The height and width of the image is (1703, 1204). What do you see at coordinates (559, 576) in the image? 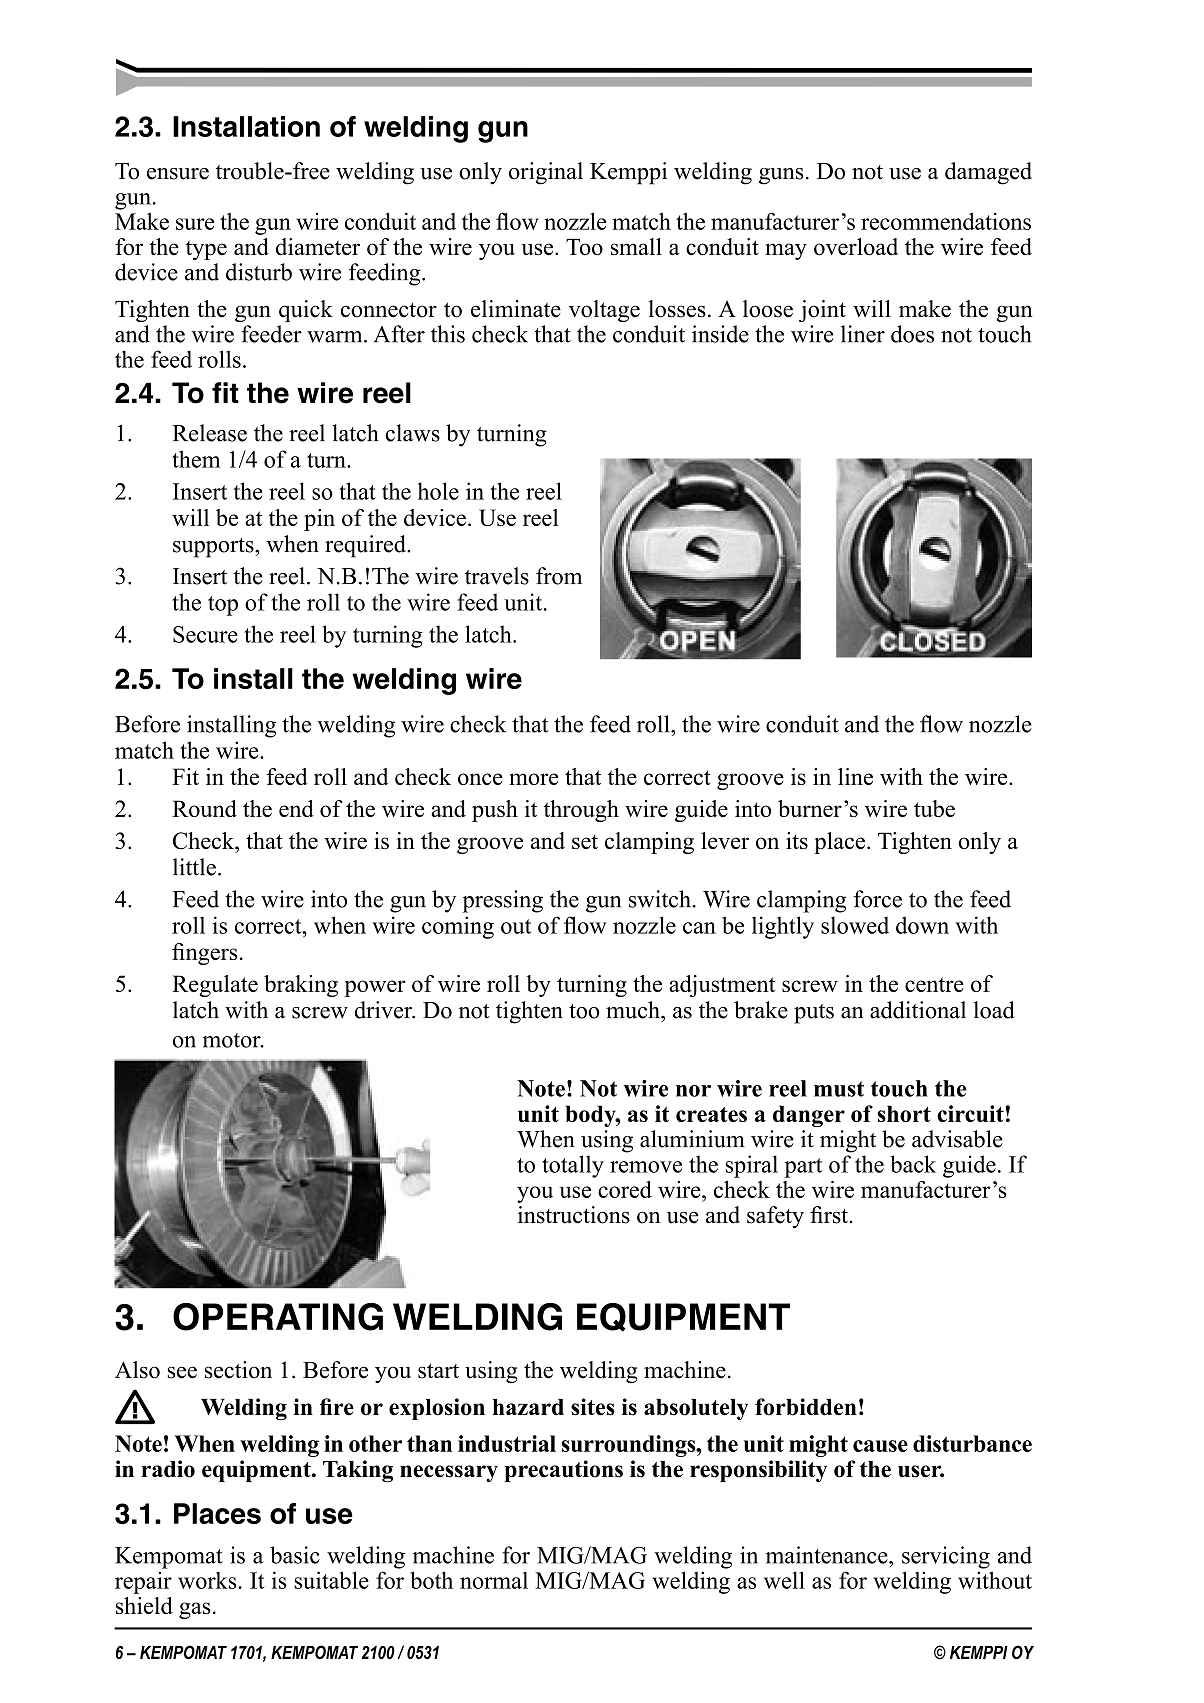
I see `from` at bounding box center [559, 576].
